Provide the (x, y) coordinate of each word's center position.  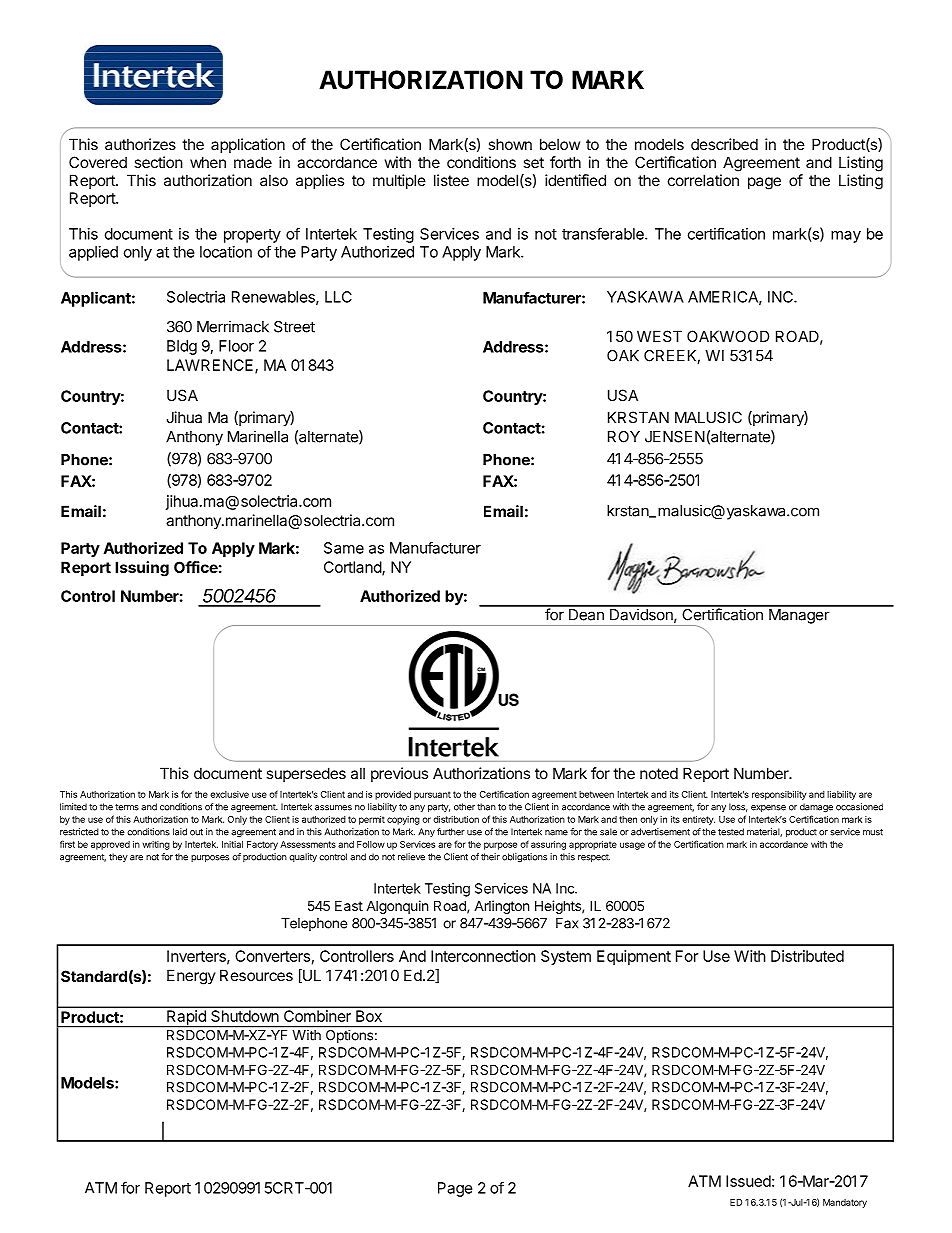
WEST (659, 336)
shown (510, 144)
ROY (624, 437)
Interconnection (483, 956)
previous (399, 774)
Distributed (807, 956)
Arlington (501, 907)
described (724, 144)
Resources (256, 975)
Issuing (142, 569)
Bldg (182, 347)
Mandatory (845, 1203)
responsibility (779, 795)
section (158, 162)
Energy (191, 977)
